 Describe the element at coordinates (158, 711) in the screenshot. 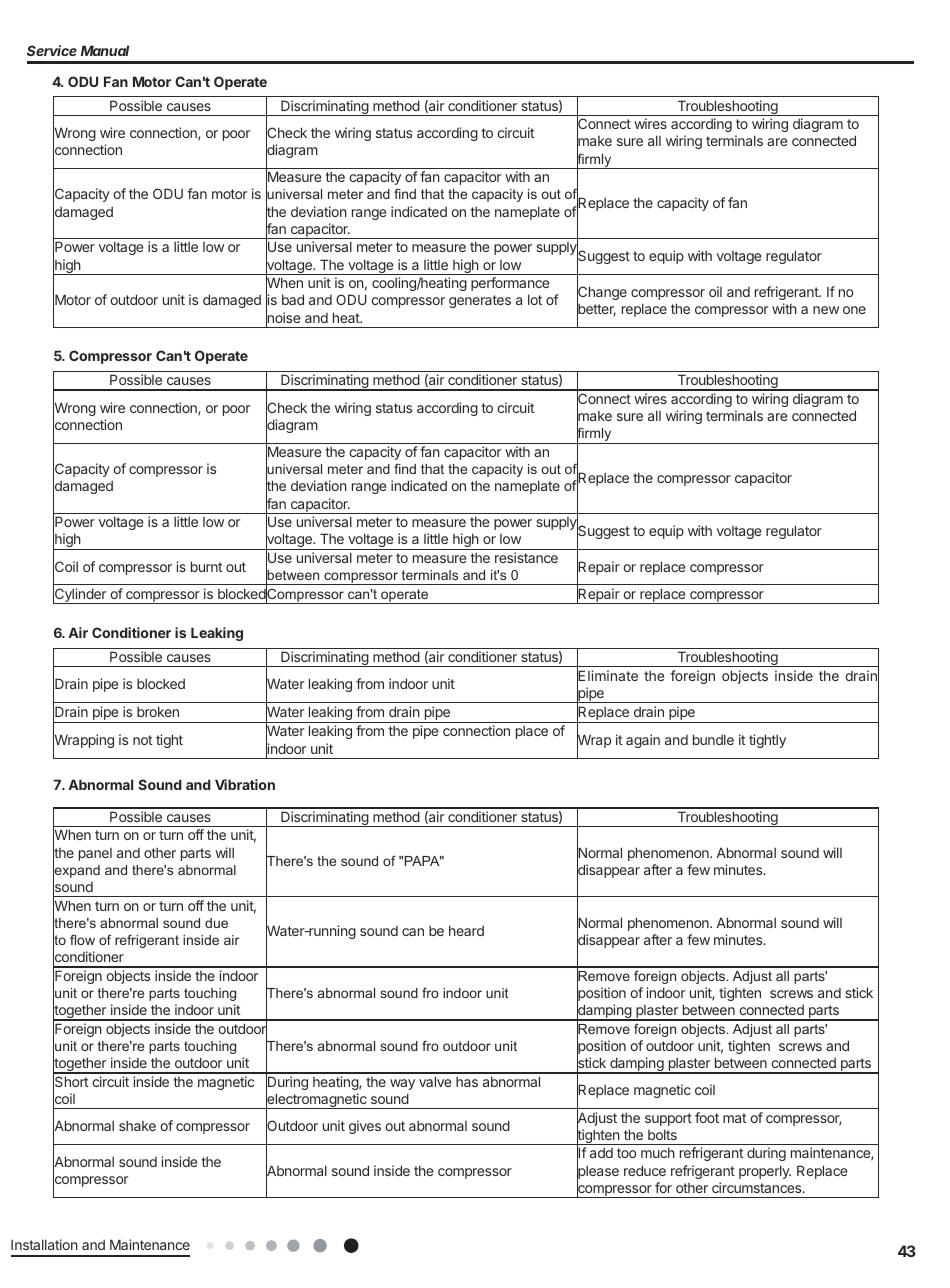

I see `broken` at that location.
